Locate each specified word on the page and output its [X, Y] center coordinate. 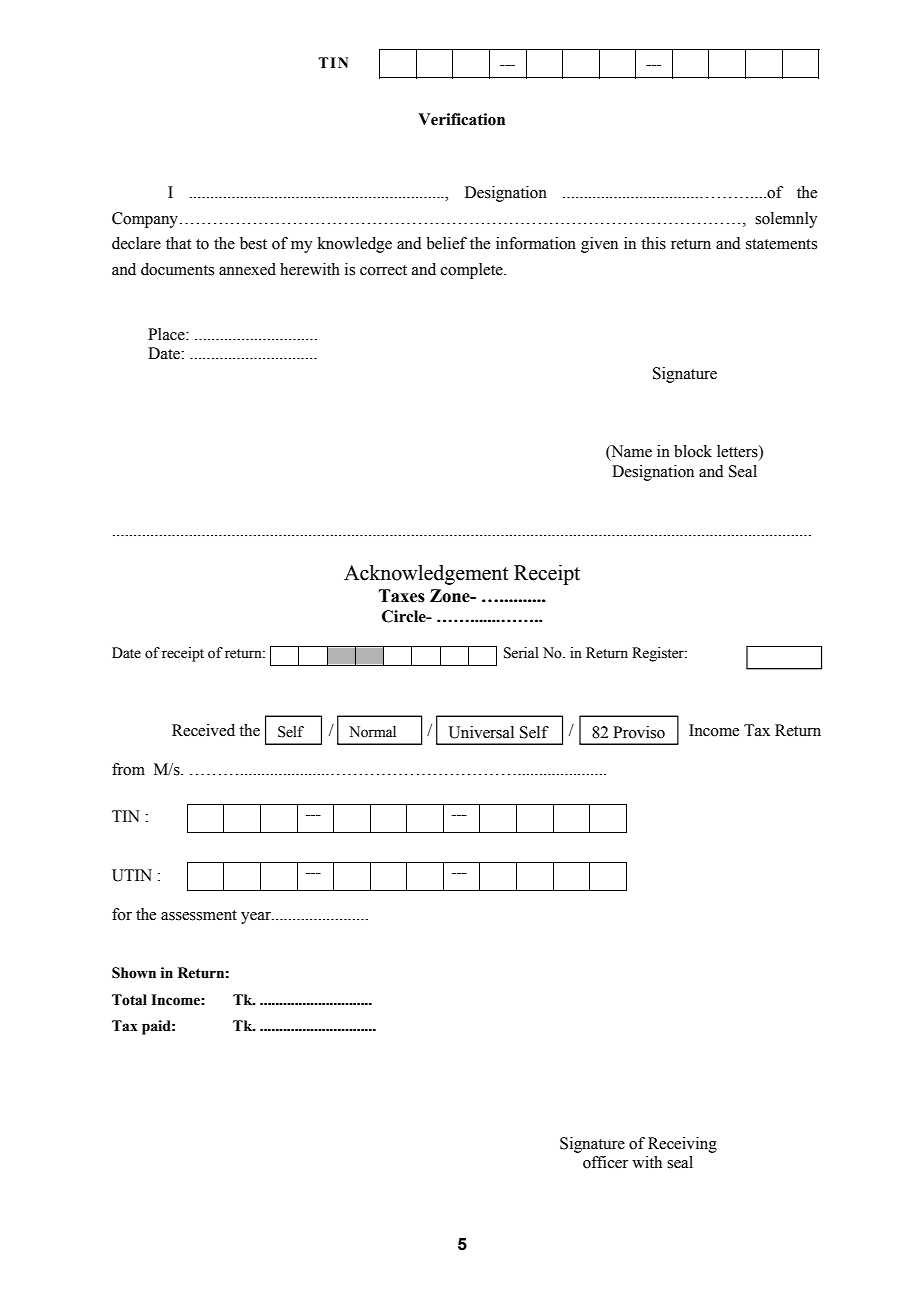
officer [605, 1162]
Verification [461, 119]
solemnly [786, 220]
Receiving [682, 1145]
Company [146, 220]
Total [129, 1000]
